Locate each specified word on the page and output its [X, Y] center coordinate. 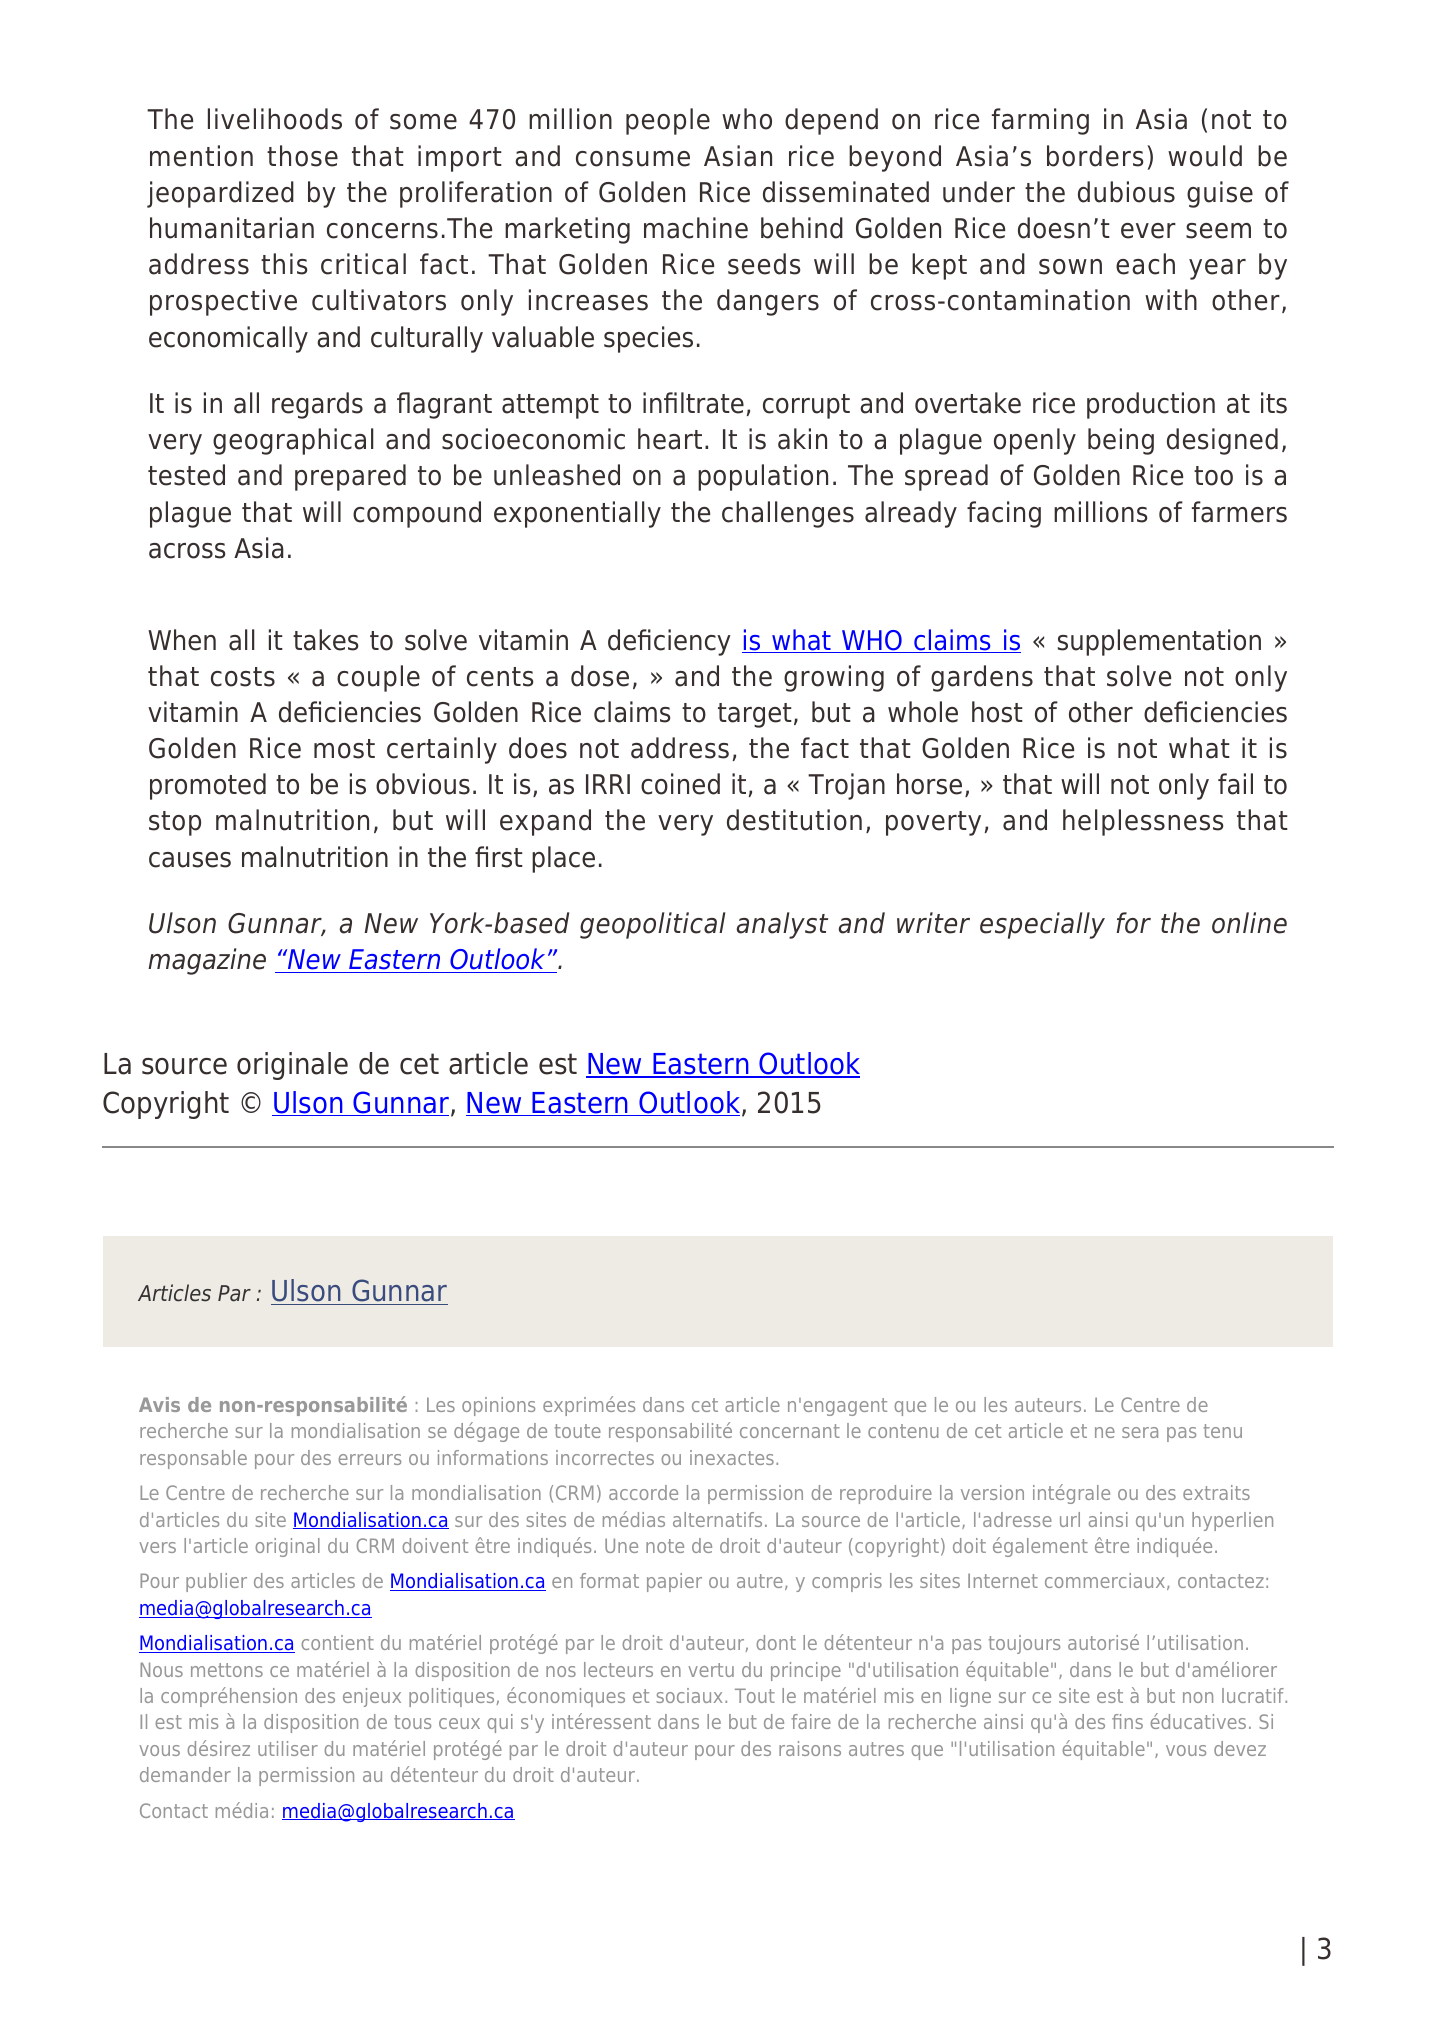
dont [776, 1642]
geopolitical [652, 925]
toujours [1024, 1644]
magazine [207, 961]
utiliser [288, 1748]
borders [1095, 156]
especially [1042, 925]
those [302, 156]
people [668, 121]
